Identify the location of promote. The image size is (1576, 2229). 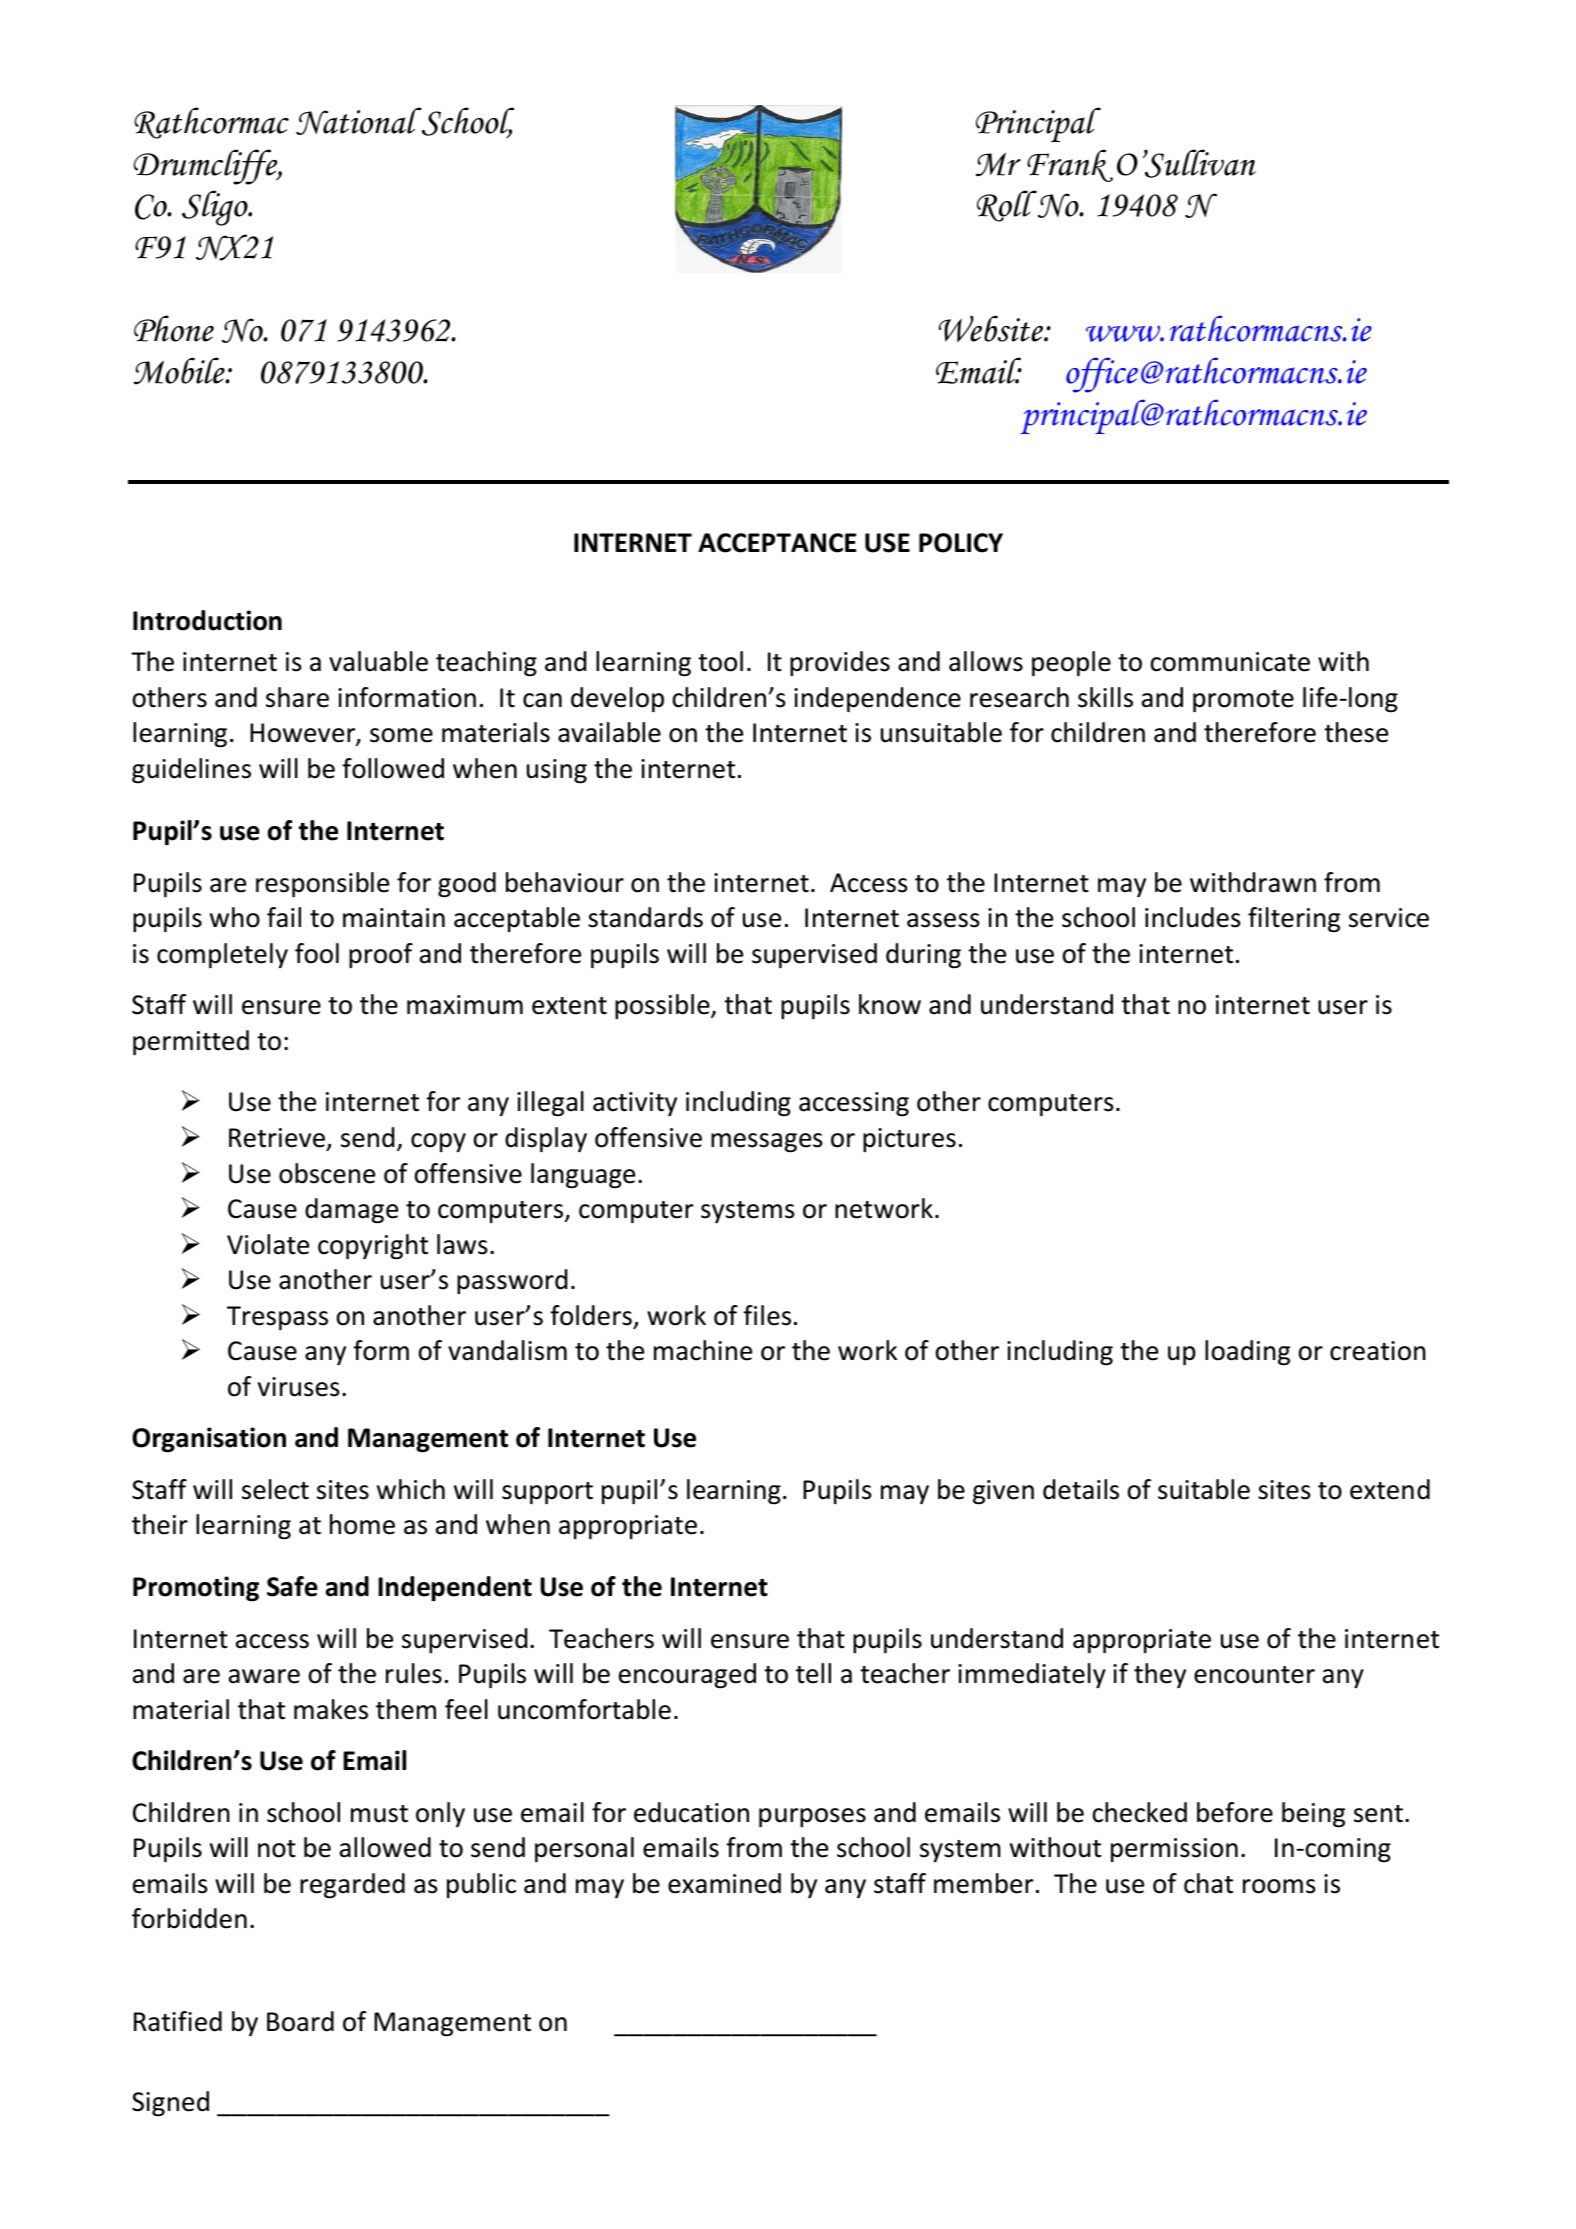
(1243, 701).
